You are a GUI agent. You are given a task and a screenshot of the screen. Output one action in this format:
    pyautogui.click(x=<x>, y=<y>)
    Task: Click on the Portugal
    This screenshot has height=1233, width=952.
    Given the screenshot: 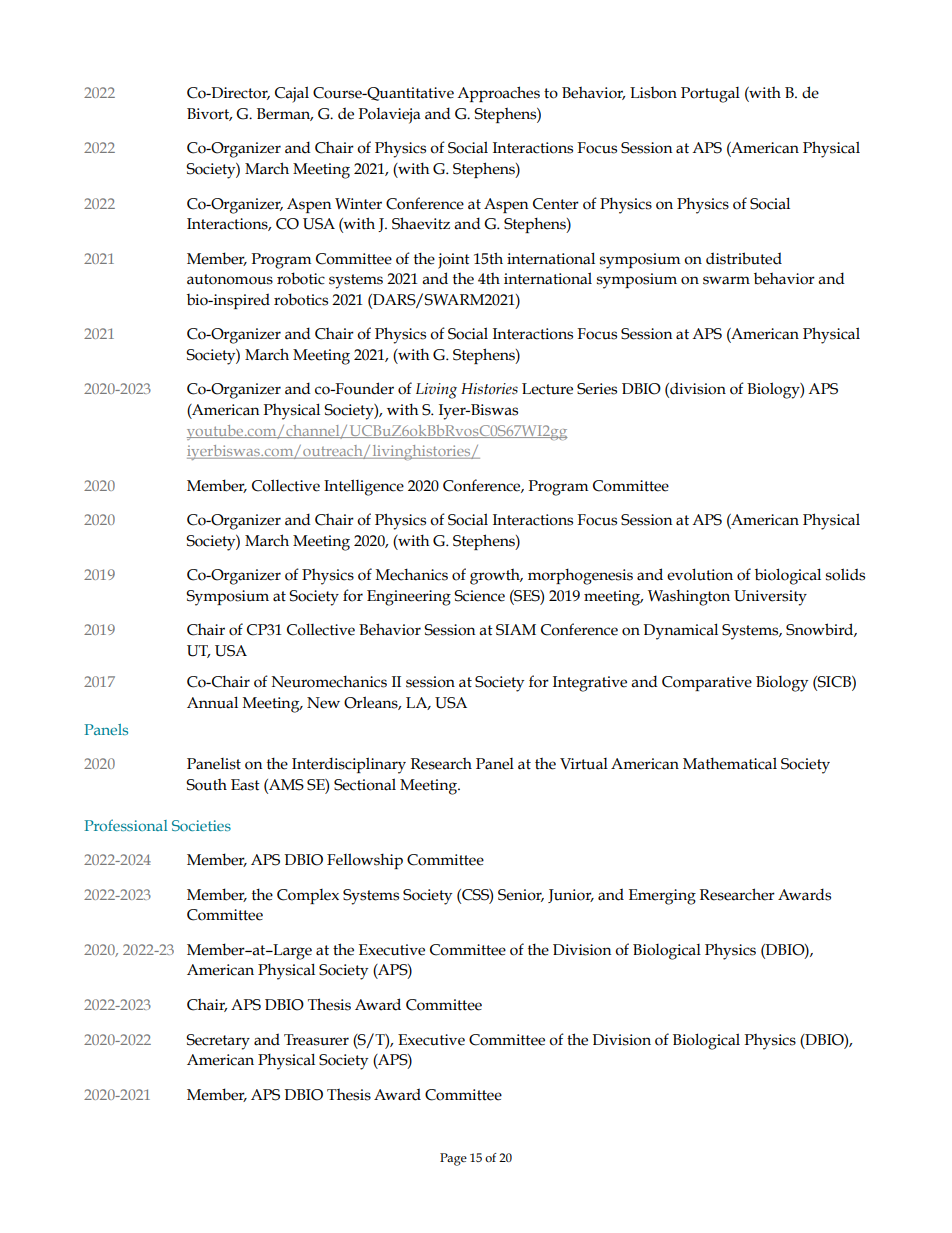 What is the action you would take?
    pyautogui.click(x=710, y=95)
